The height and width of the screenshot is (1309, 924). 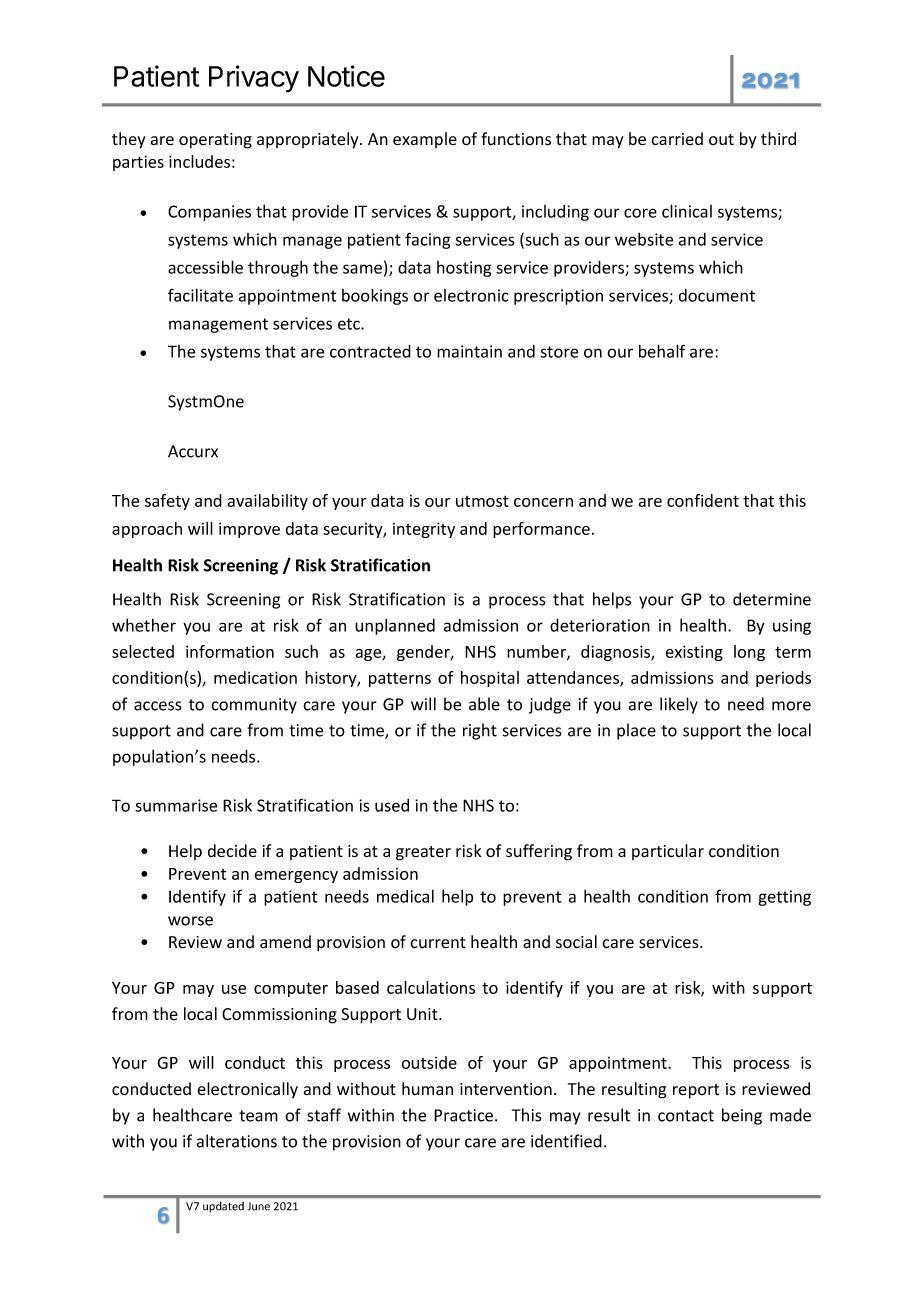 What do you see at coordinates (190, 921) in the screenshot?
I see `worse` at bounding box center [190, 921].
